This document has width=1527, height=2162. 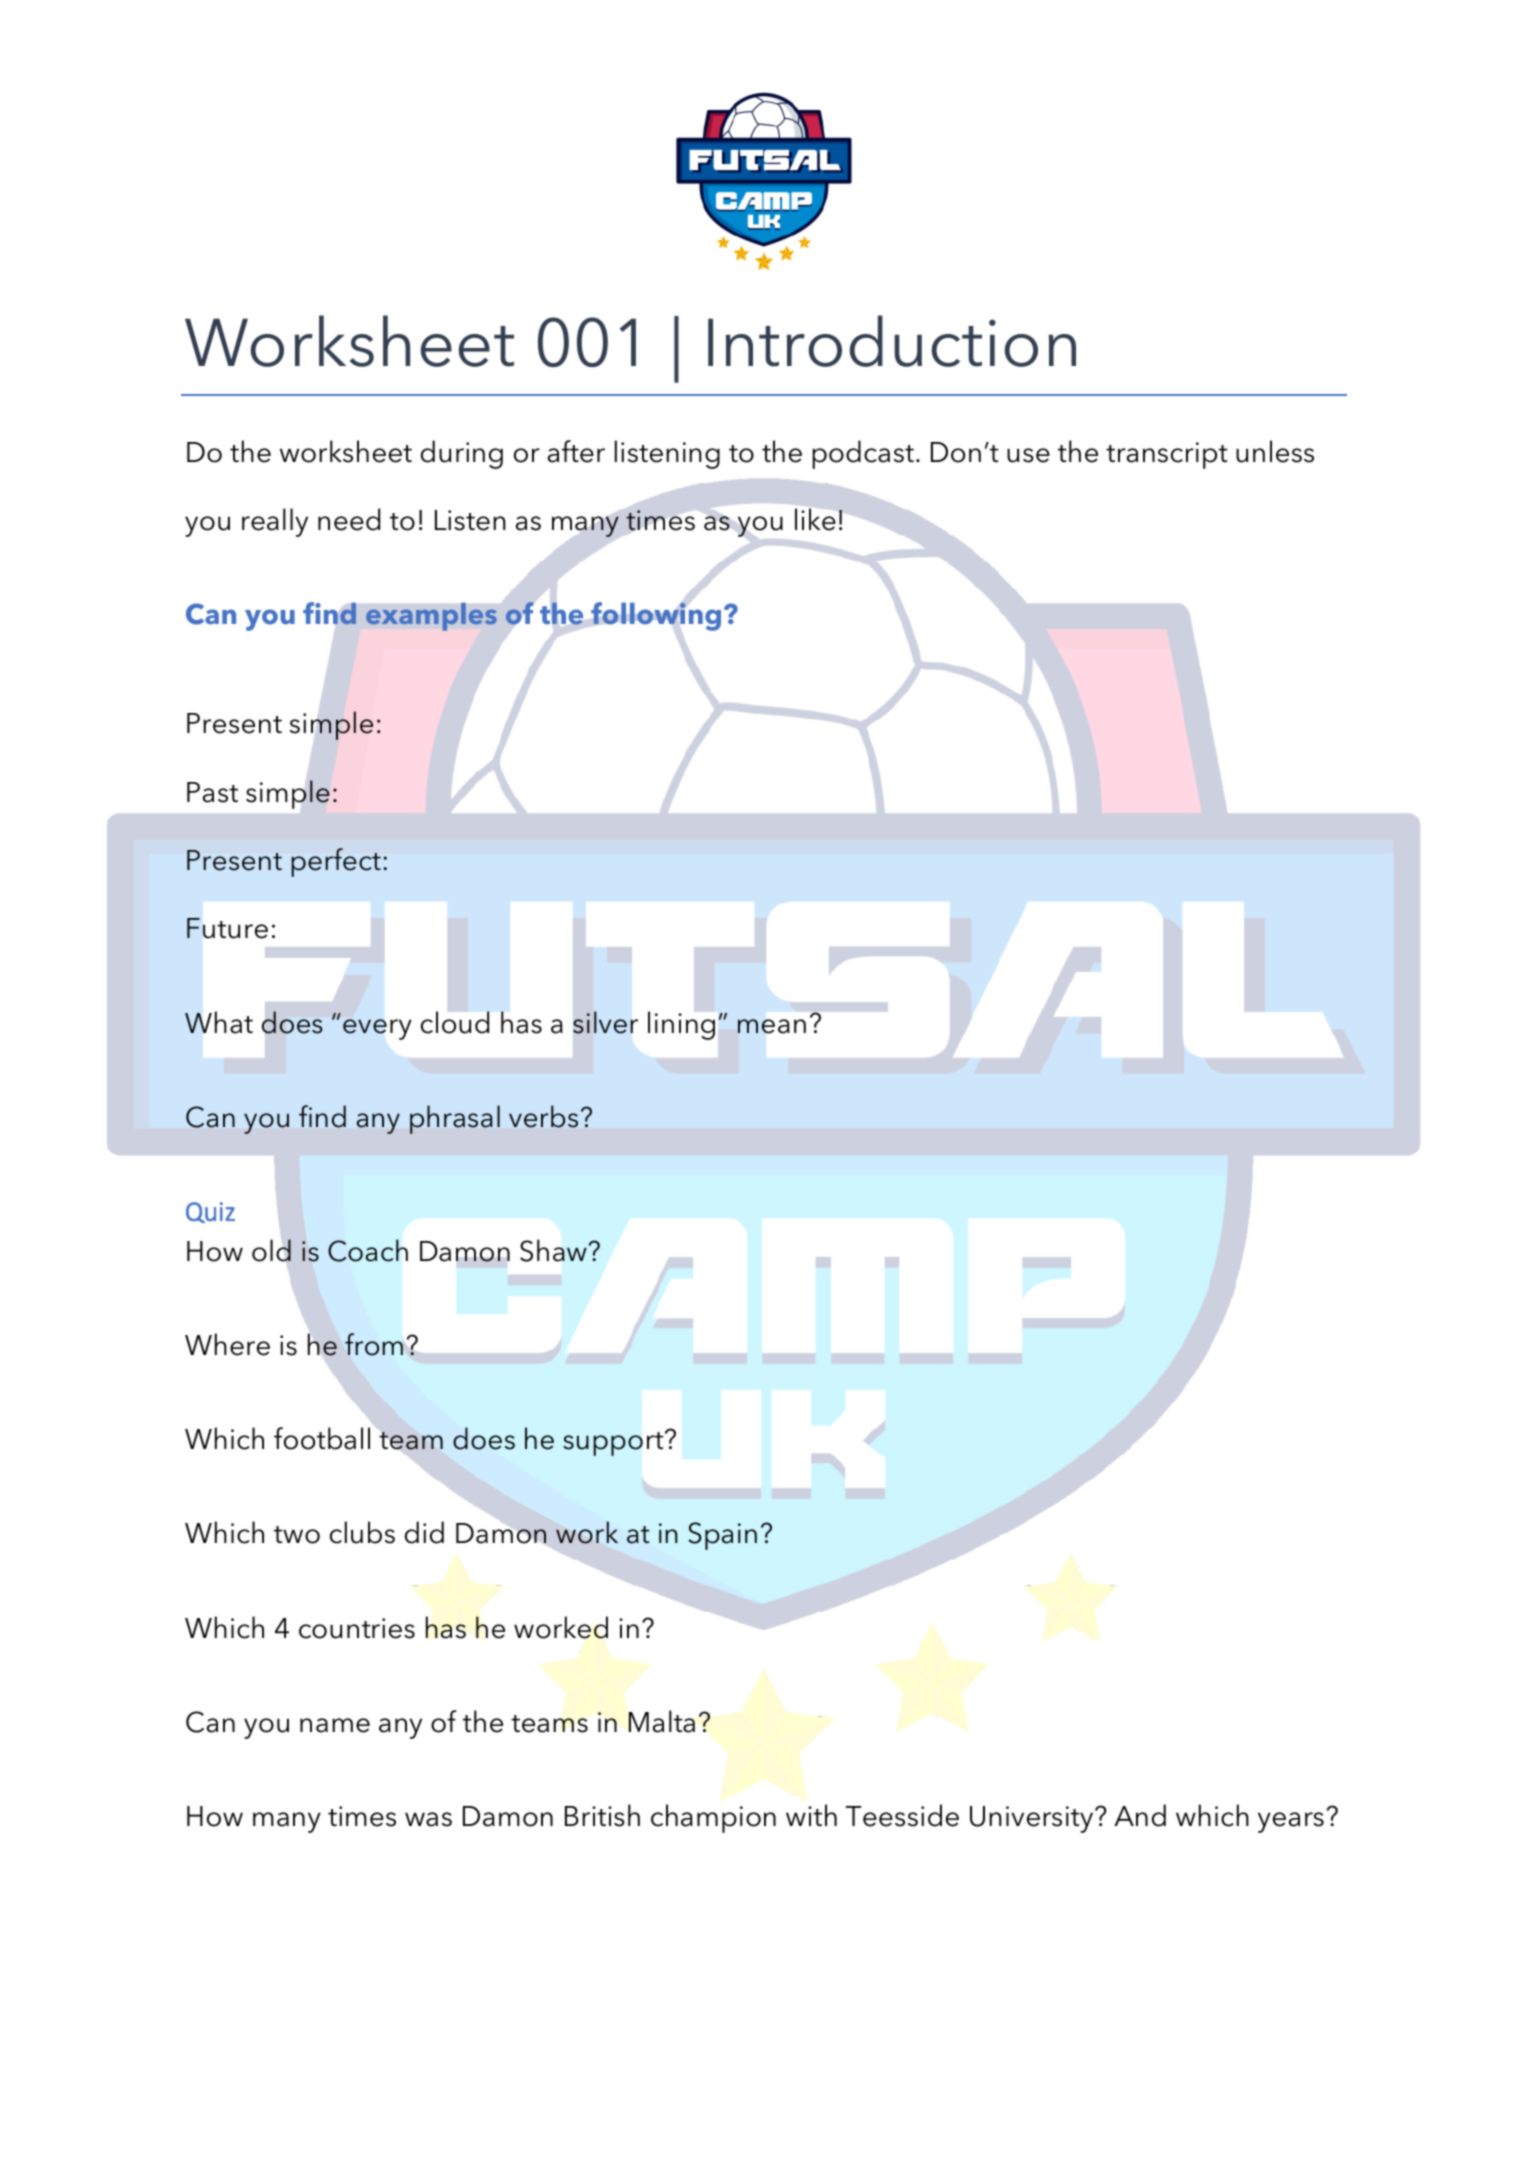 I want to click on mean, so click(x=772, y=1026).
